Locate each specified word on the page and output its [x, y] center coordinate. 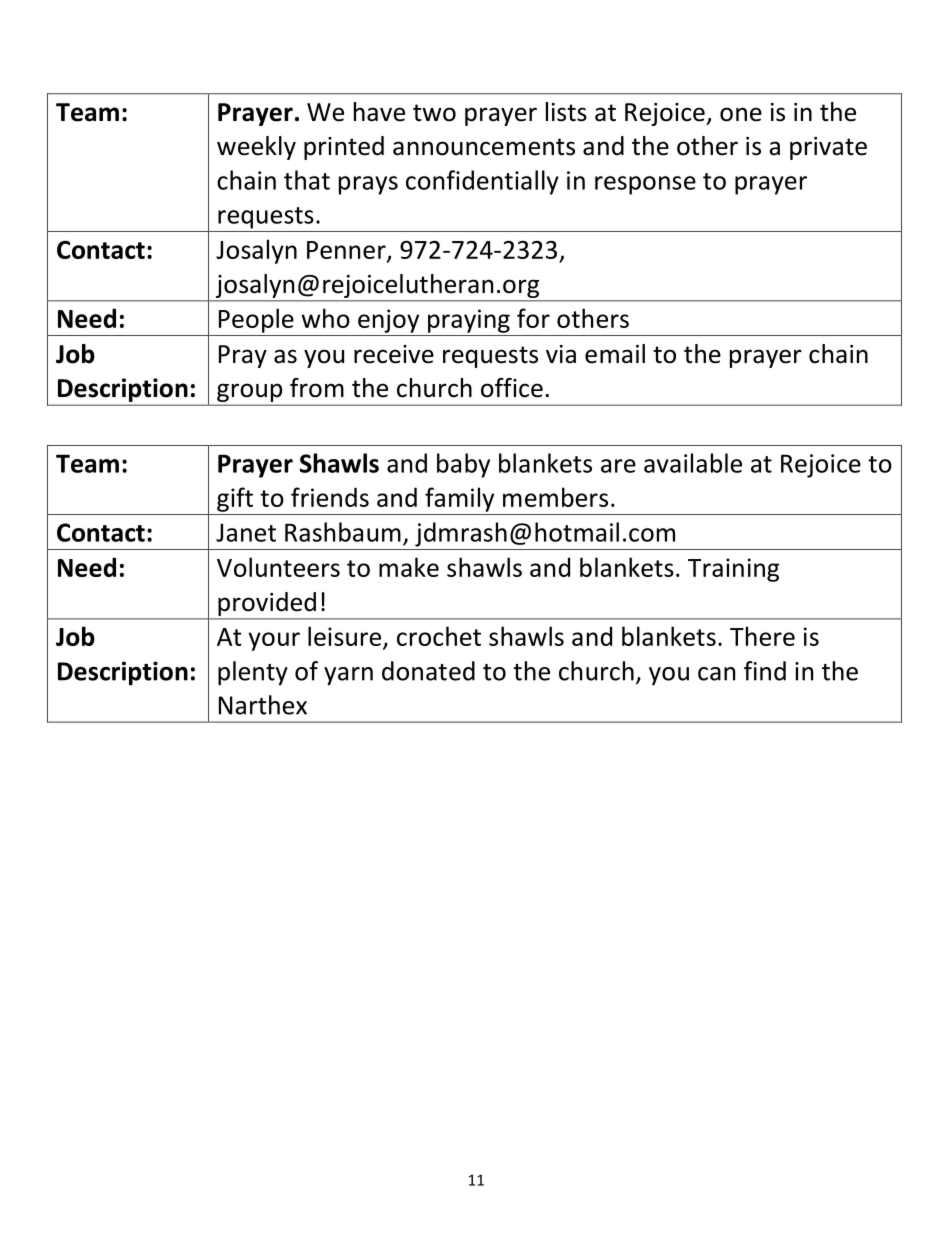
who [326, 318]
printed [344, 148]
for [533, 318]
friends [330, 497]
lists [566, 112]
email [615, 354]
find [765, 671]
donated [428, 671]
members [555, 497]
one [741, 114]
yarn [348, 676]
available [693, 463]
